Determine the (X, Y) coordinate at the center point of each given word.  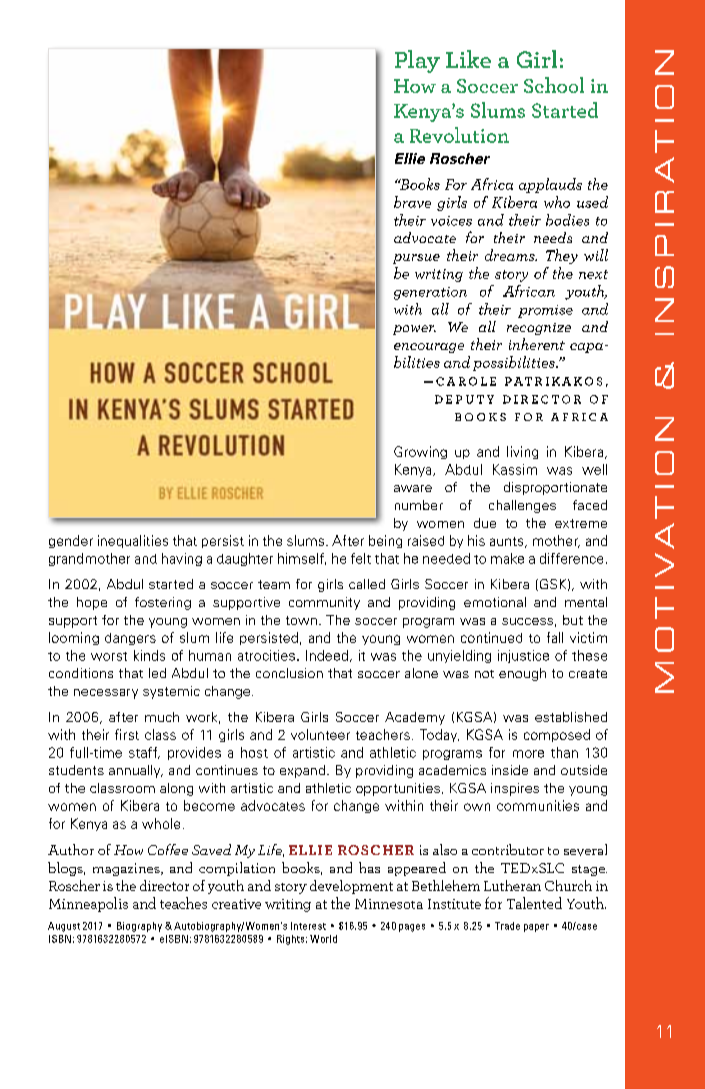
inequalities (133, 541)
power (414, 330)
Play (417, 61)
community (324, 603)
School (554, 85)
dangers (130, 639)
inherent (537, 344)
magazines (127, 869)
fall (555, 637)
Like (468, 59)
